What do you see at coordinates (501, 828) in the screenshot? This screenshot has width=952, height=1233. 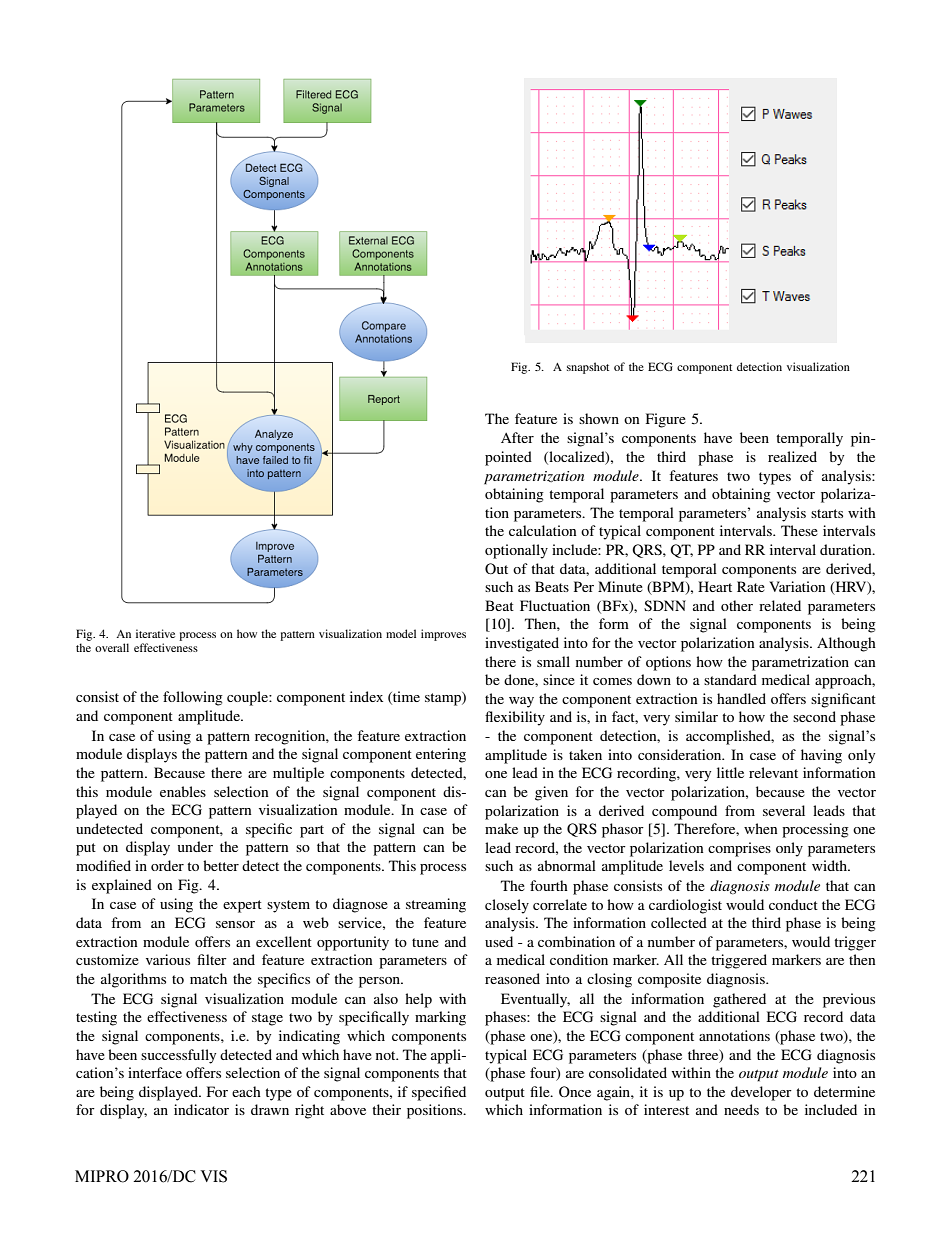 I see `make` at bounding box center [501, 828].
